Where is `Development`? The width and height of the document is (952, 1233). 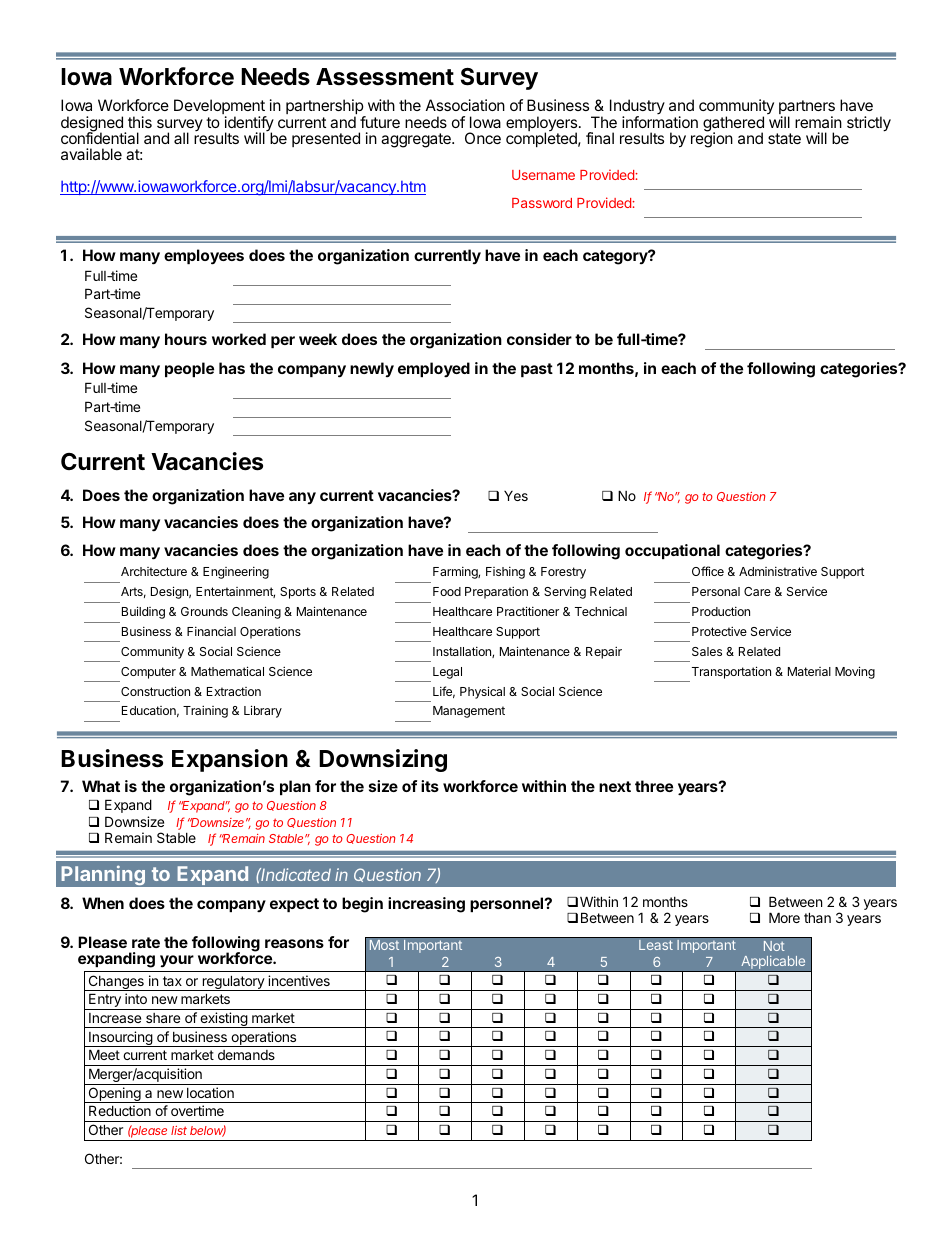 Development is located at coordinates (220, 108).
